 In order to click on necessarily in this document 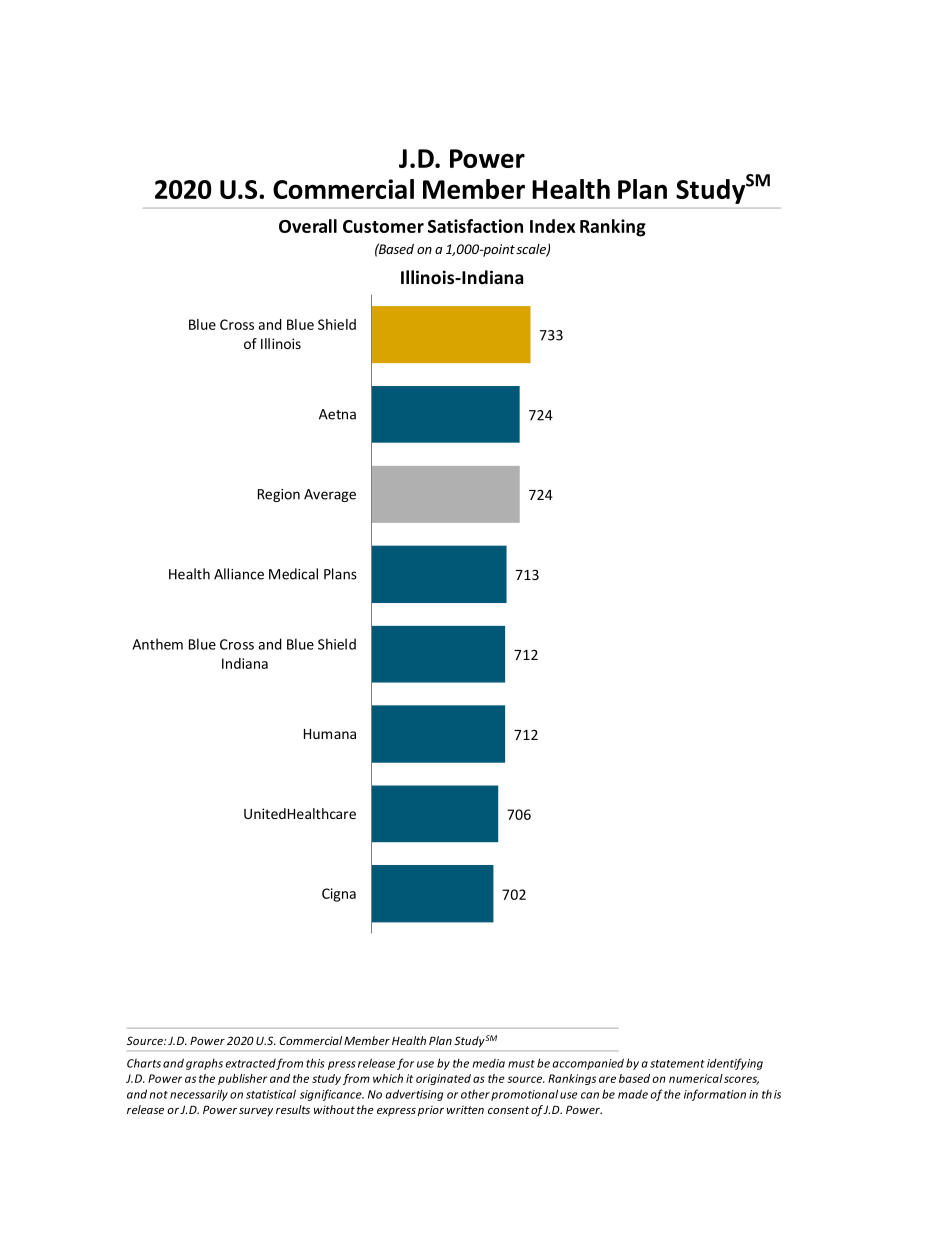, I will do `click(199, 1095)`.
